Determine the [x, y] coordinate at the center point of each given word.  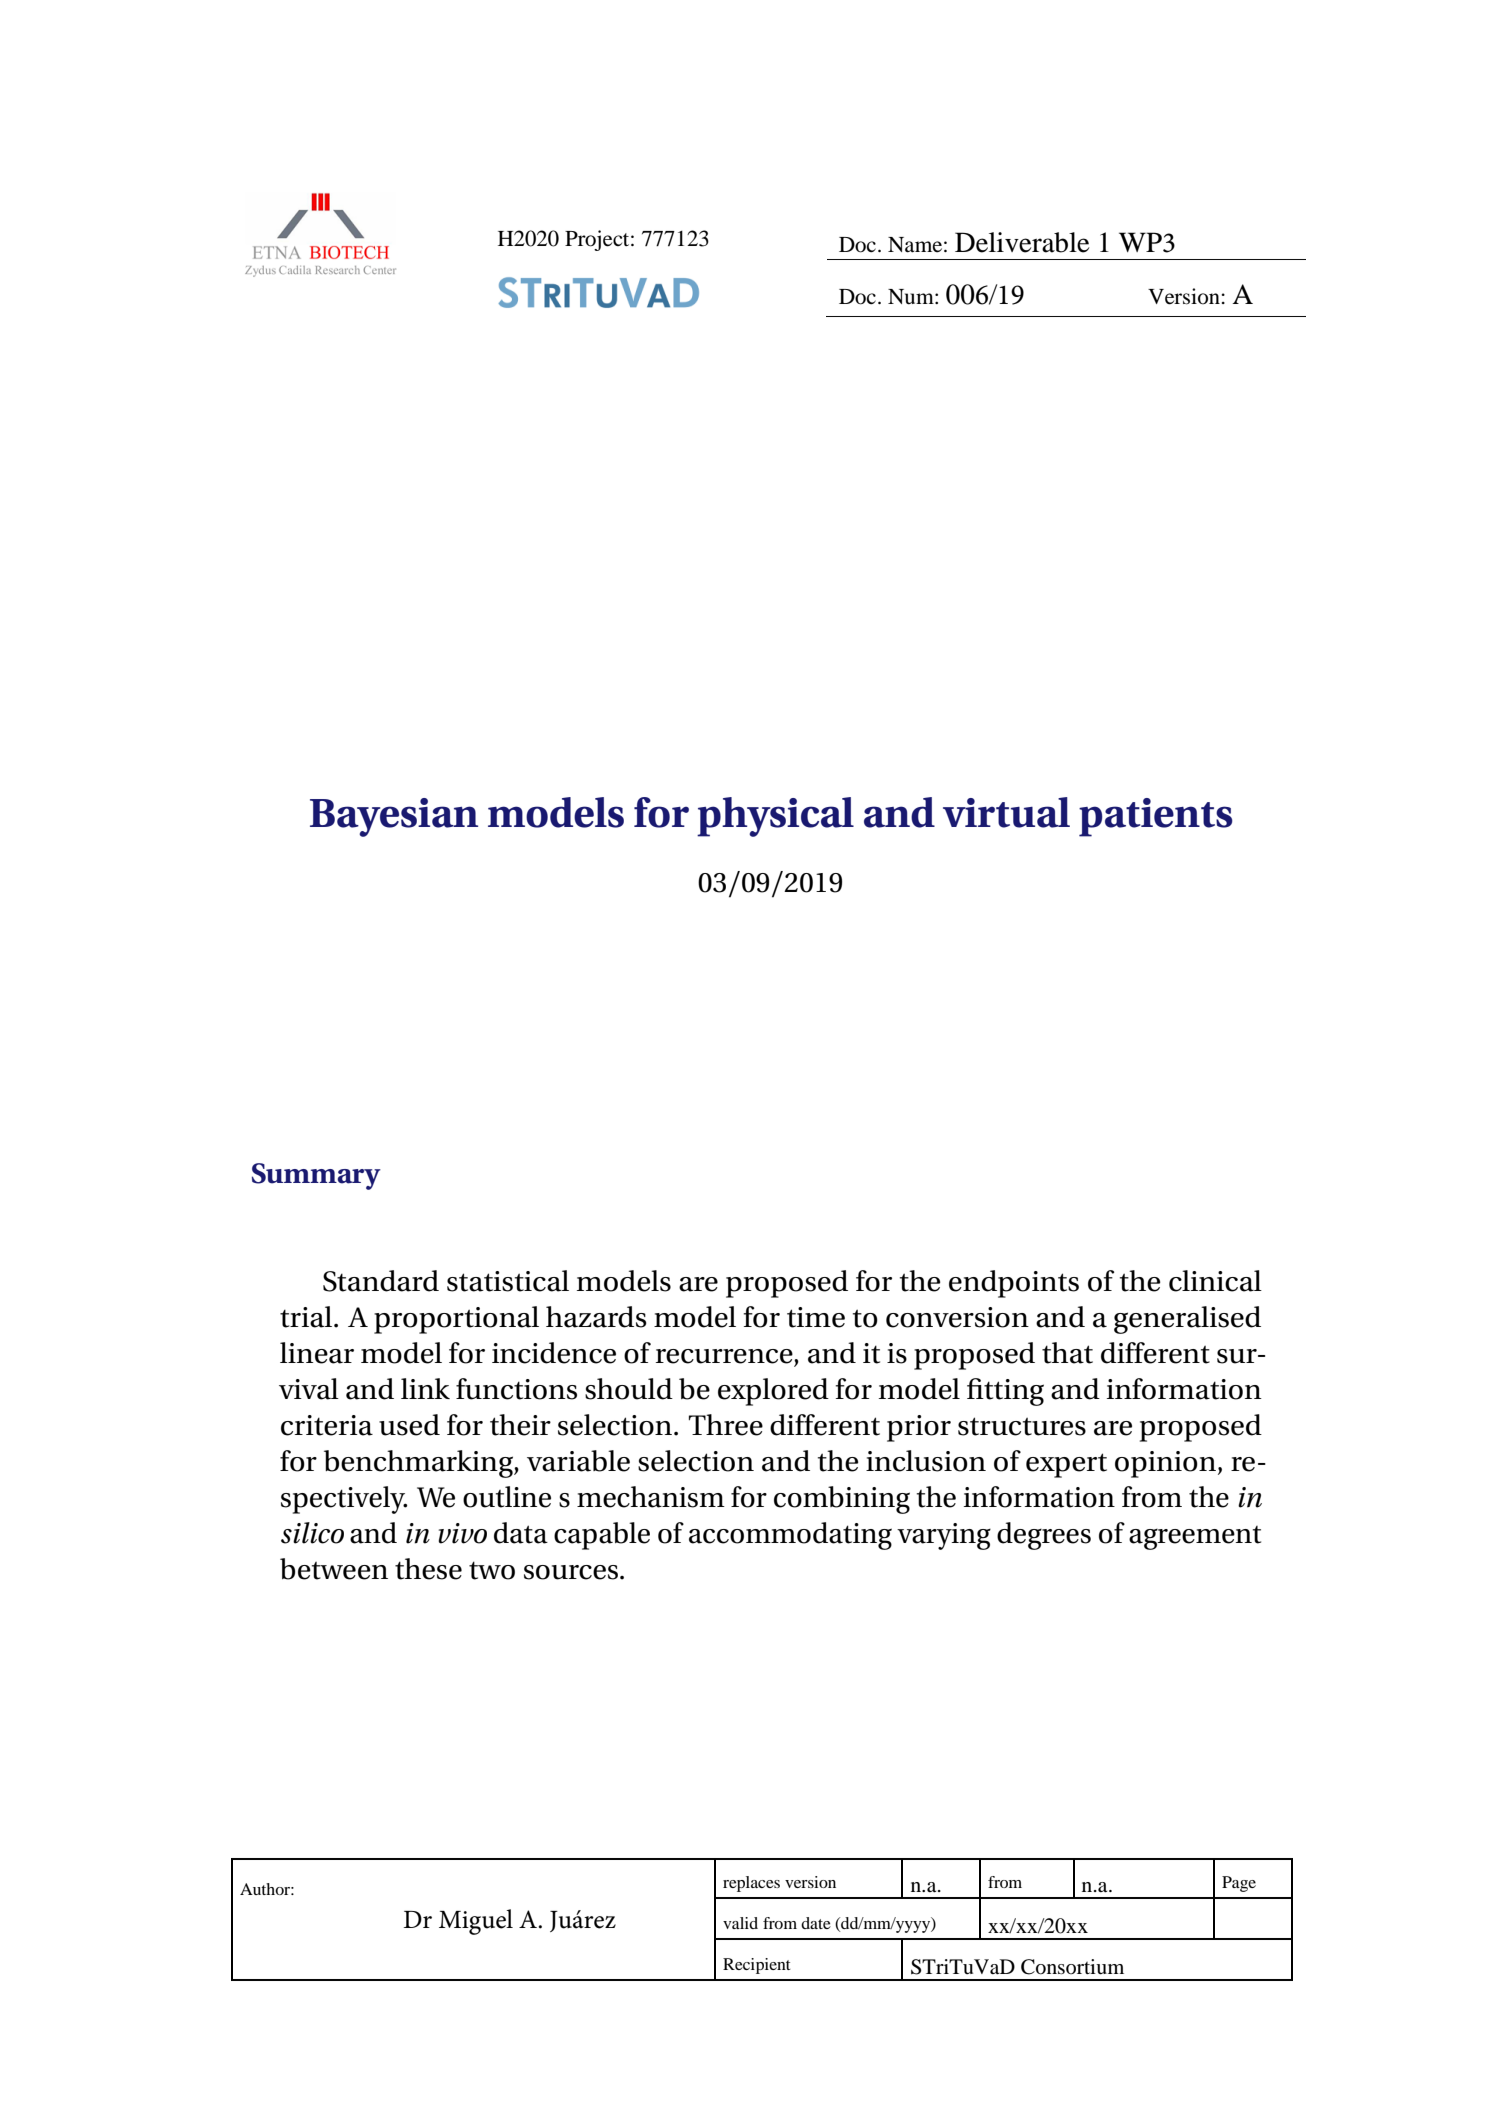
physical [775, 817]
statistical [508, 1281]
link [425, 1388]
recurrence [725, 1357]
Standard [381, 1281]
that [1067, 1353]
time [816, 1317]
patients [1156, 817]
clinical [1215, 1281]
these [428, 1569]
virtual [1006, 812]
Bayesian [394, 817]
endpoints [1014, 1284]
